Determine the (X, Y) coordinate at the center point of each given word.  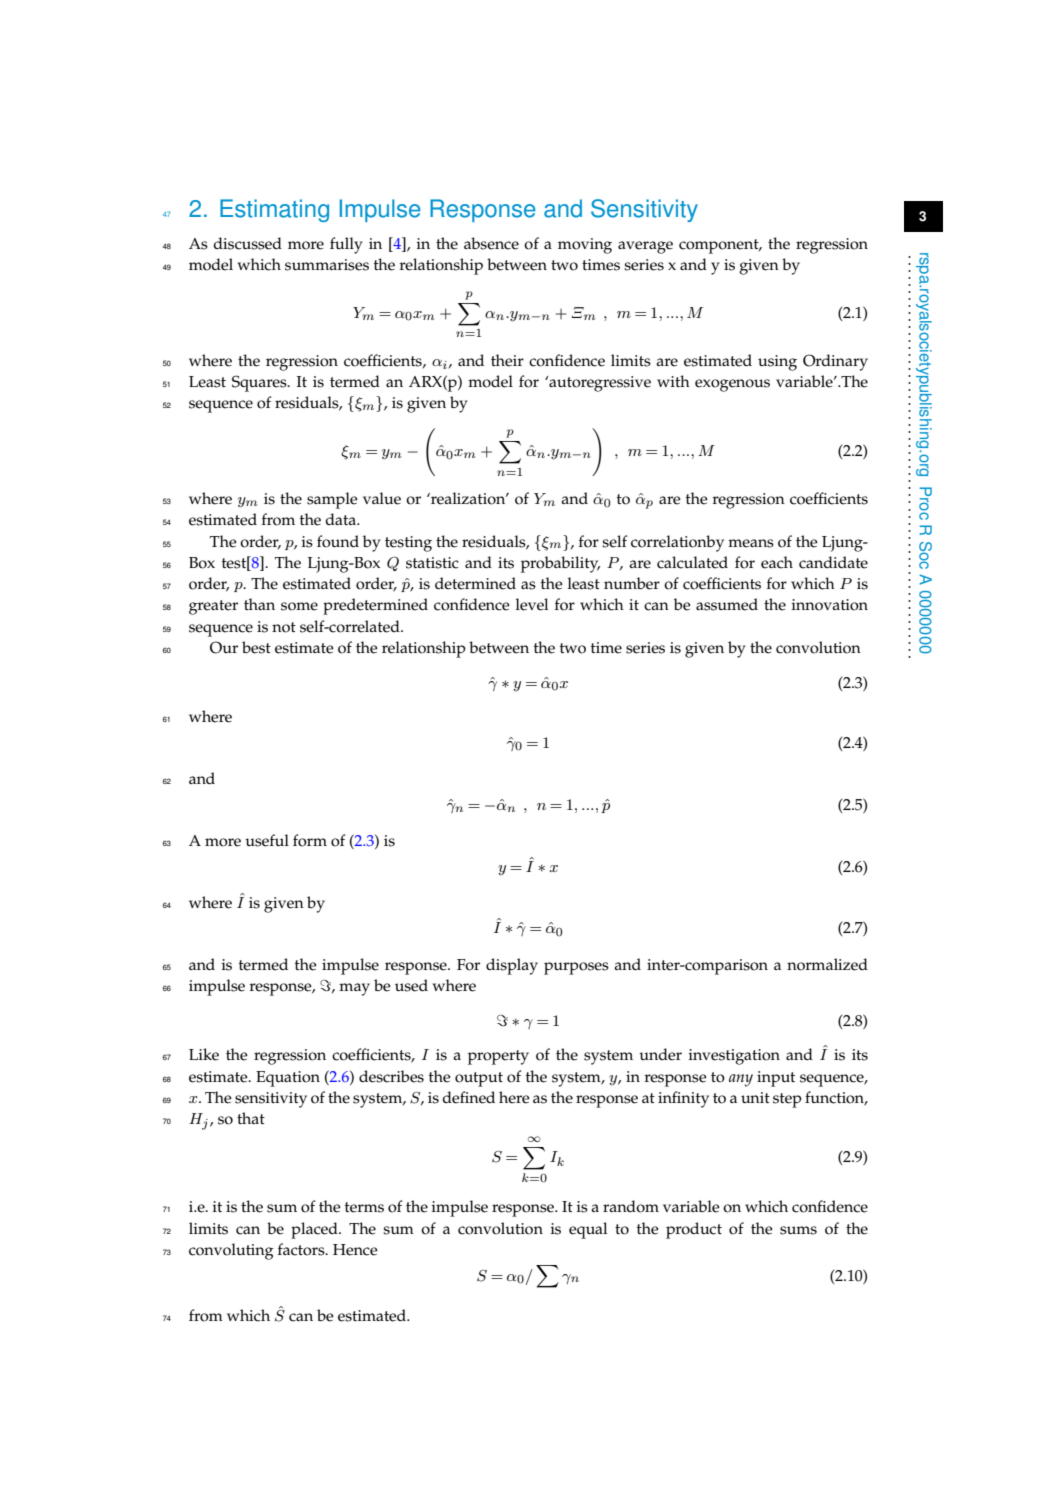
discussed (247, 243)
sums (798, 1230)
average (645, 247)
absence (491, 243)
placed (315, 1230)
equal (588, 1230)
